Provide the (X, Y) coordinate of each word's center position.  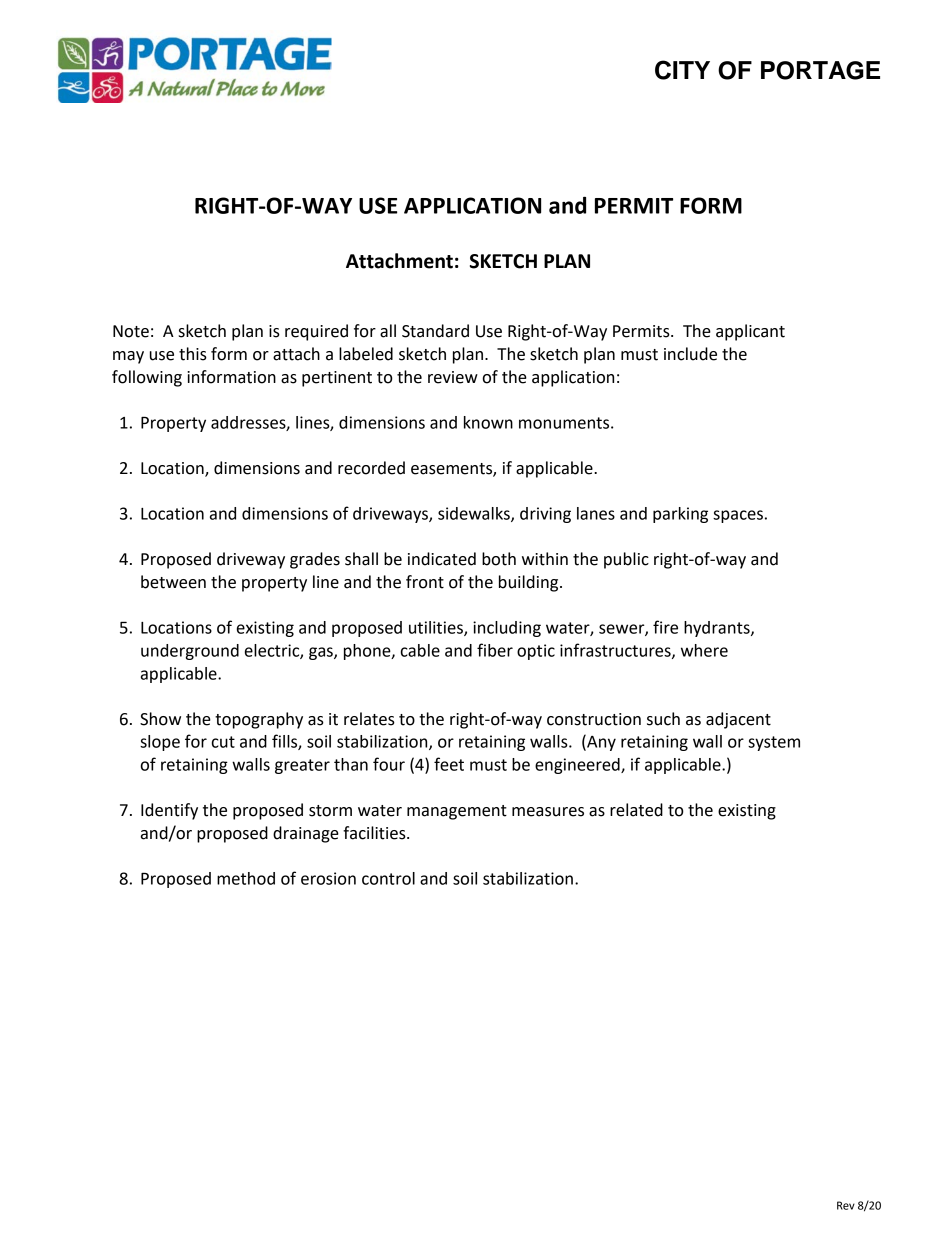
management (457, 812)
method (246, 878)
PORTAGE (820, 70)
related (636, 810)
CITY (682, 70)
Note (131, 331)
